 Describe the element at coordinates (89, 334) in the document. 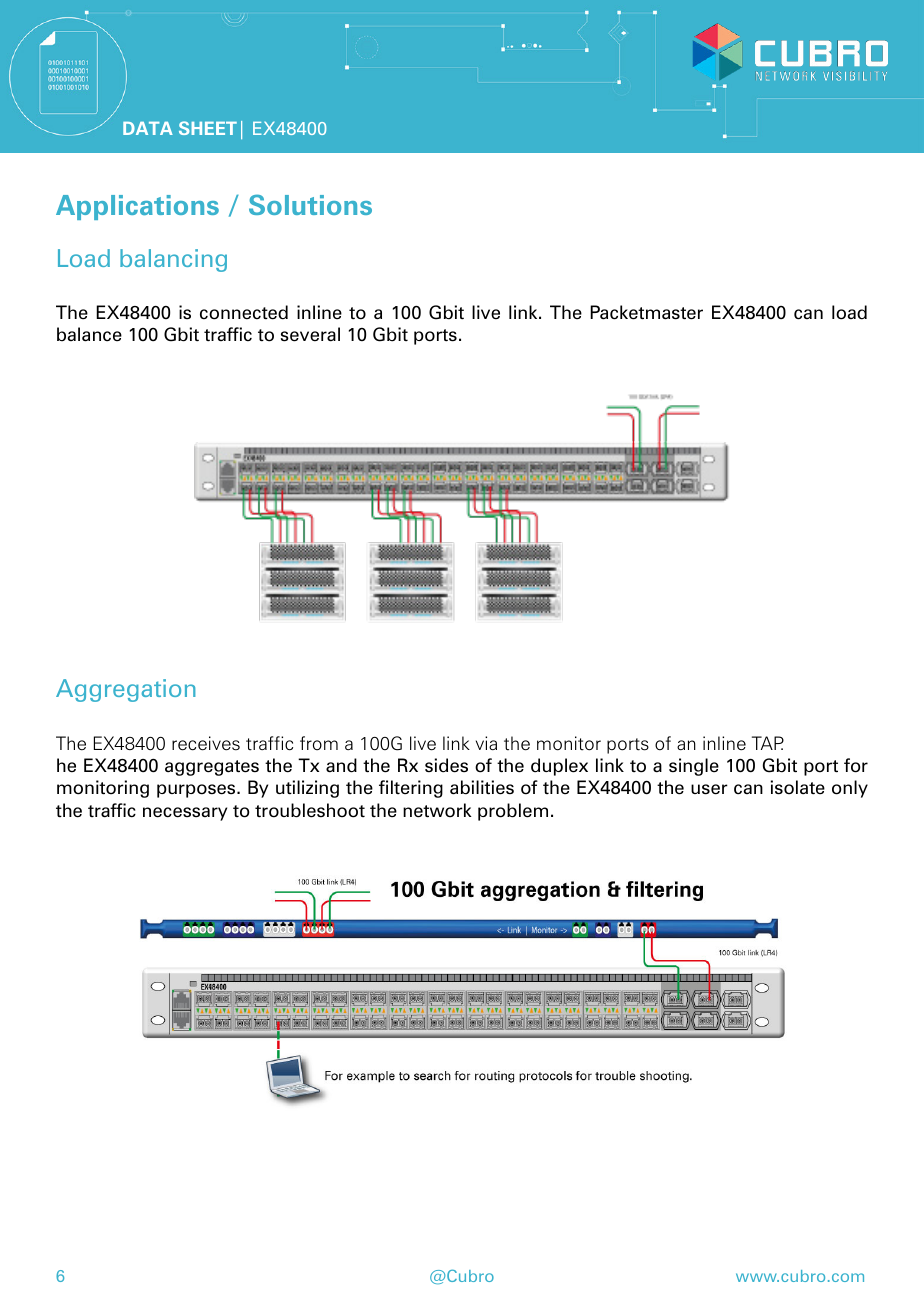

I see `balance` at that location.
